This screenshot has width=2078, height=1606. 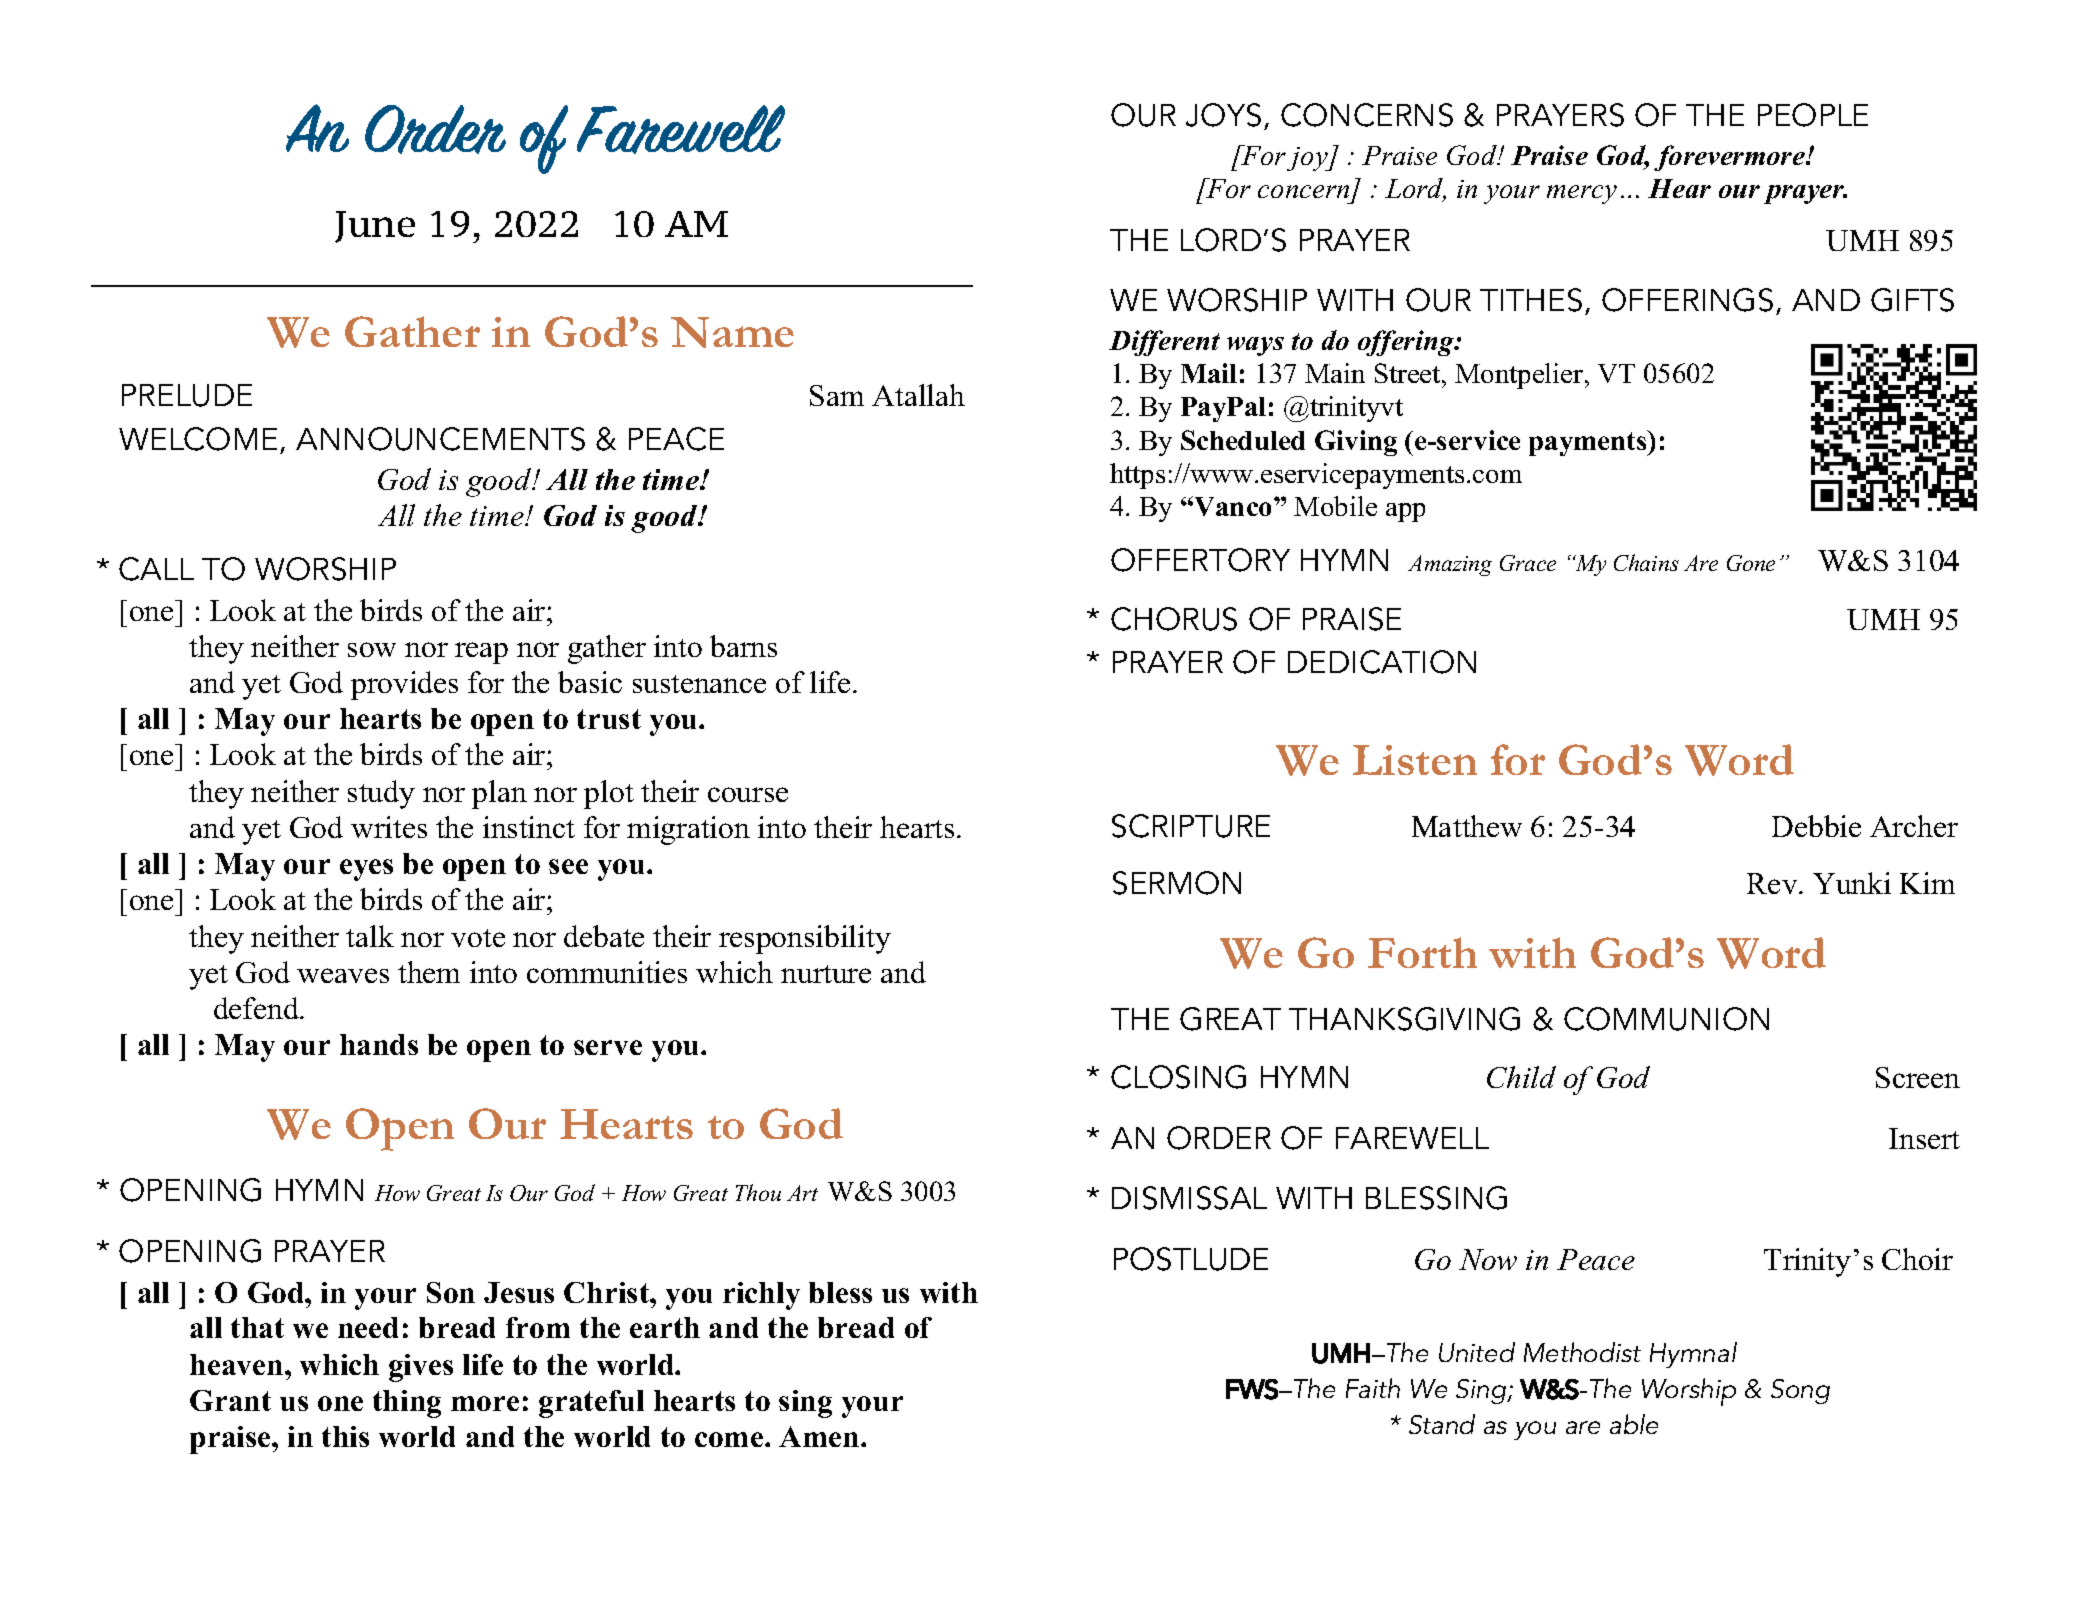 What do you see at coordinates (375, 227) in the screenshot?
I see `June` at bounding box center [375, 227].
